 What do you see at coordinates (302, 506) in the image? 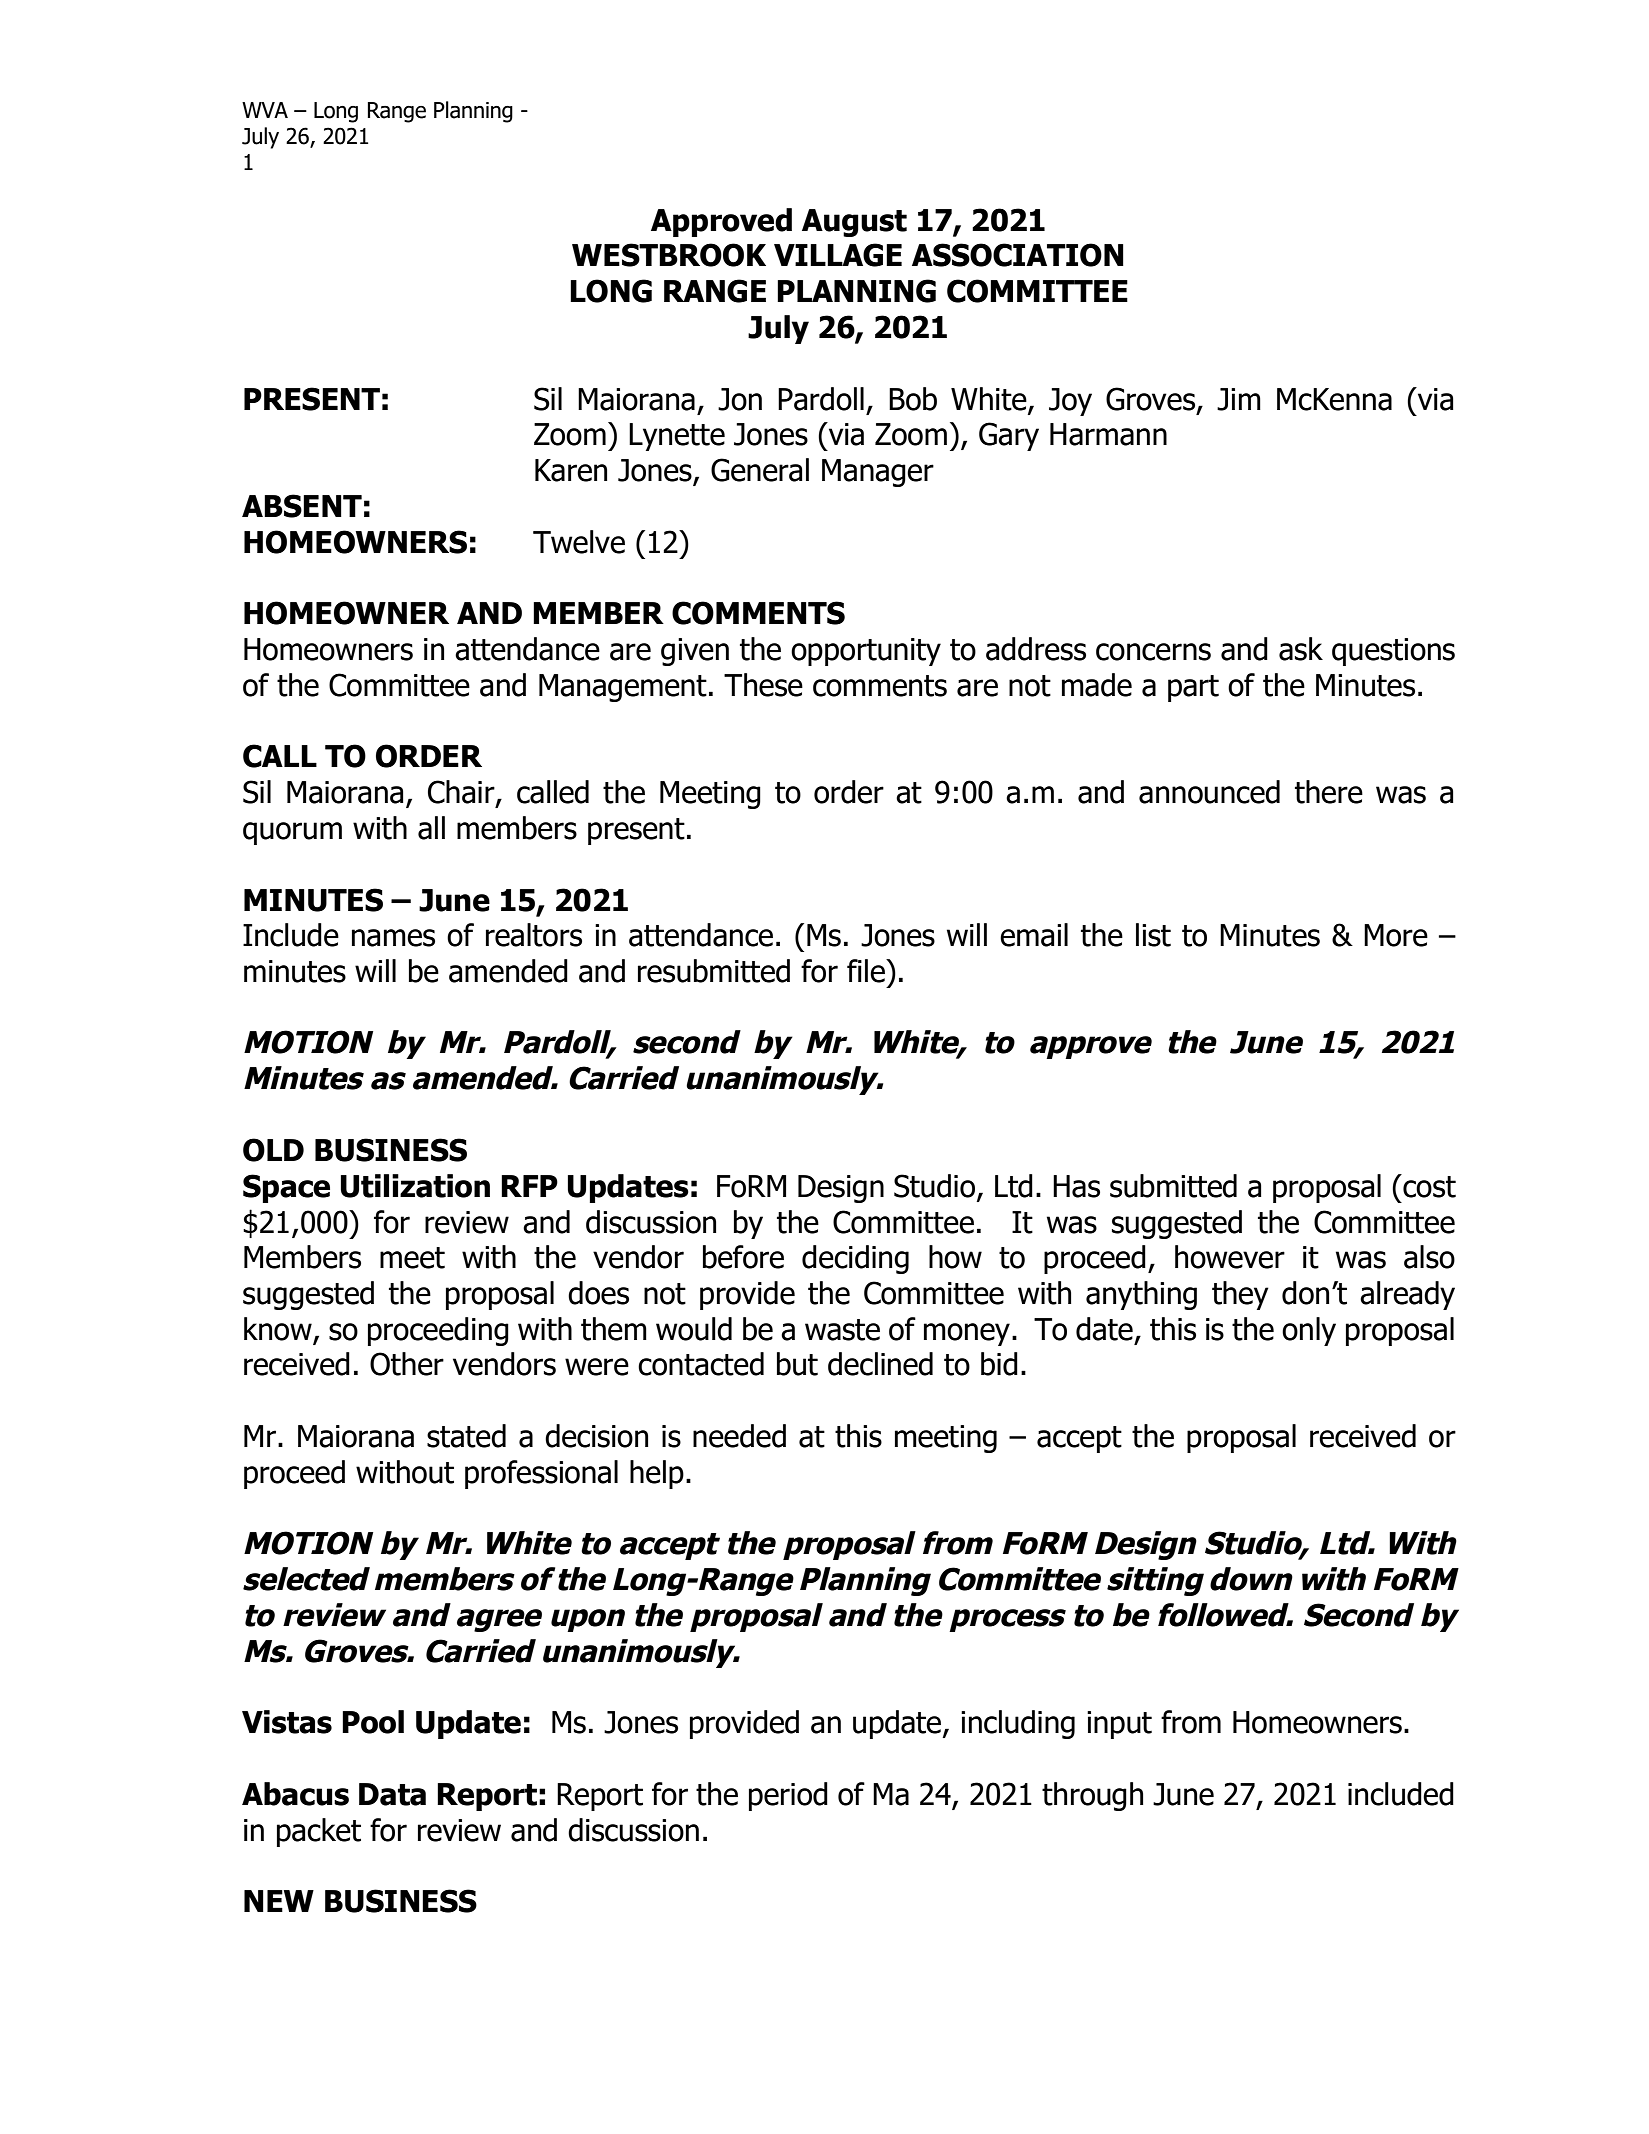
I see `ABSENT` at bounding box center [302, 506].
